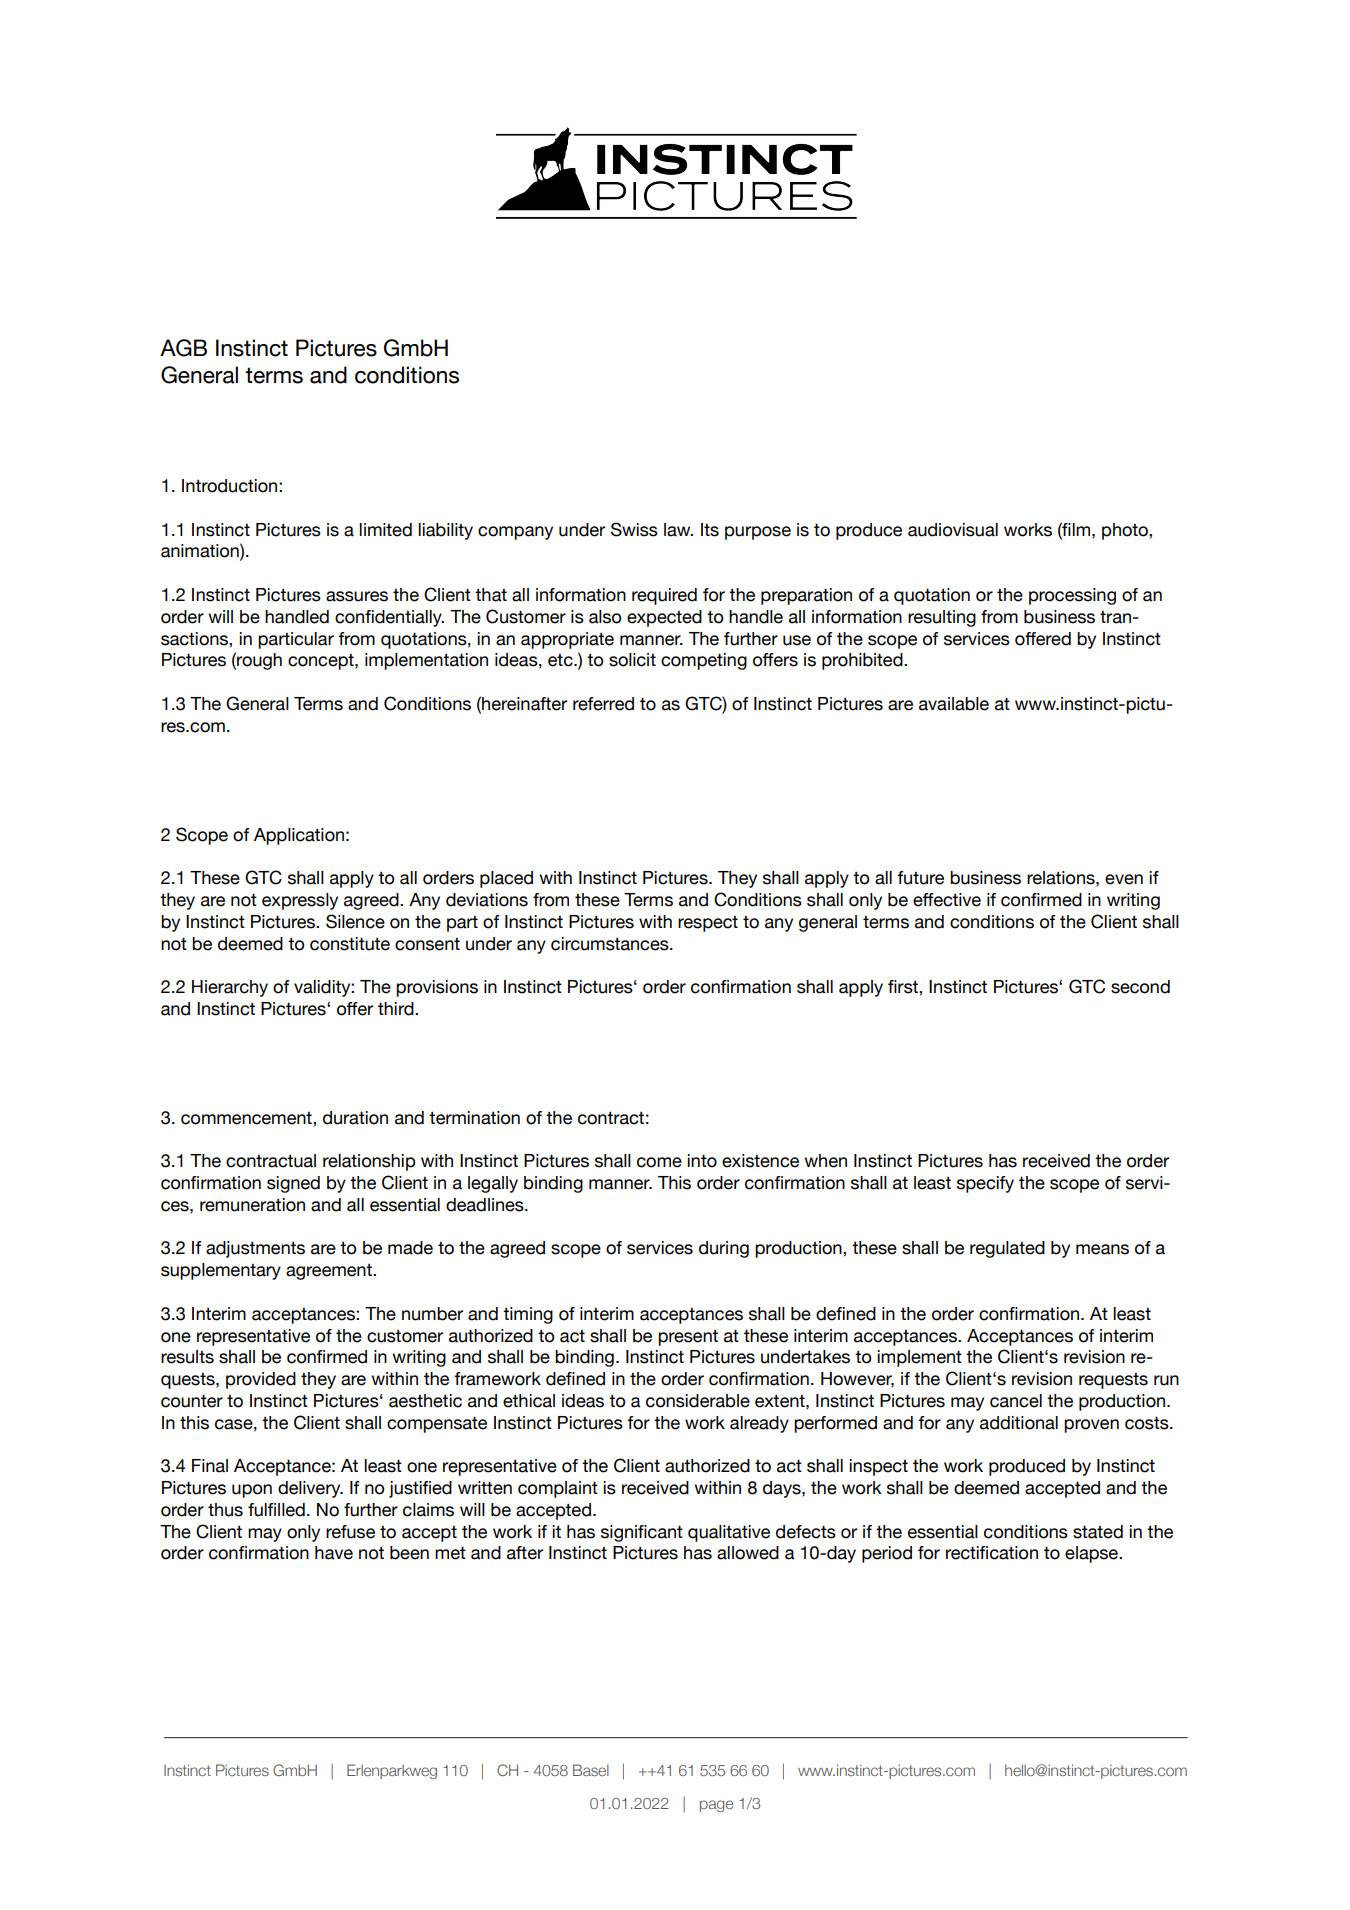 The height and width of the screenshot is (1910, 1350). Describe the element at coordinates (334, 1553) in the screenshot. I see `have` at that location.
